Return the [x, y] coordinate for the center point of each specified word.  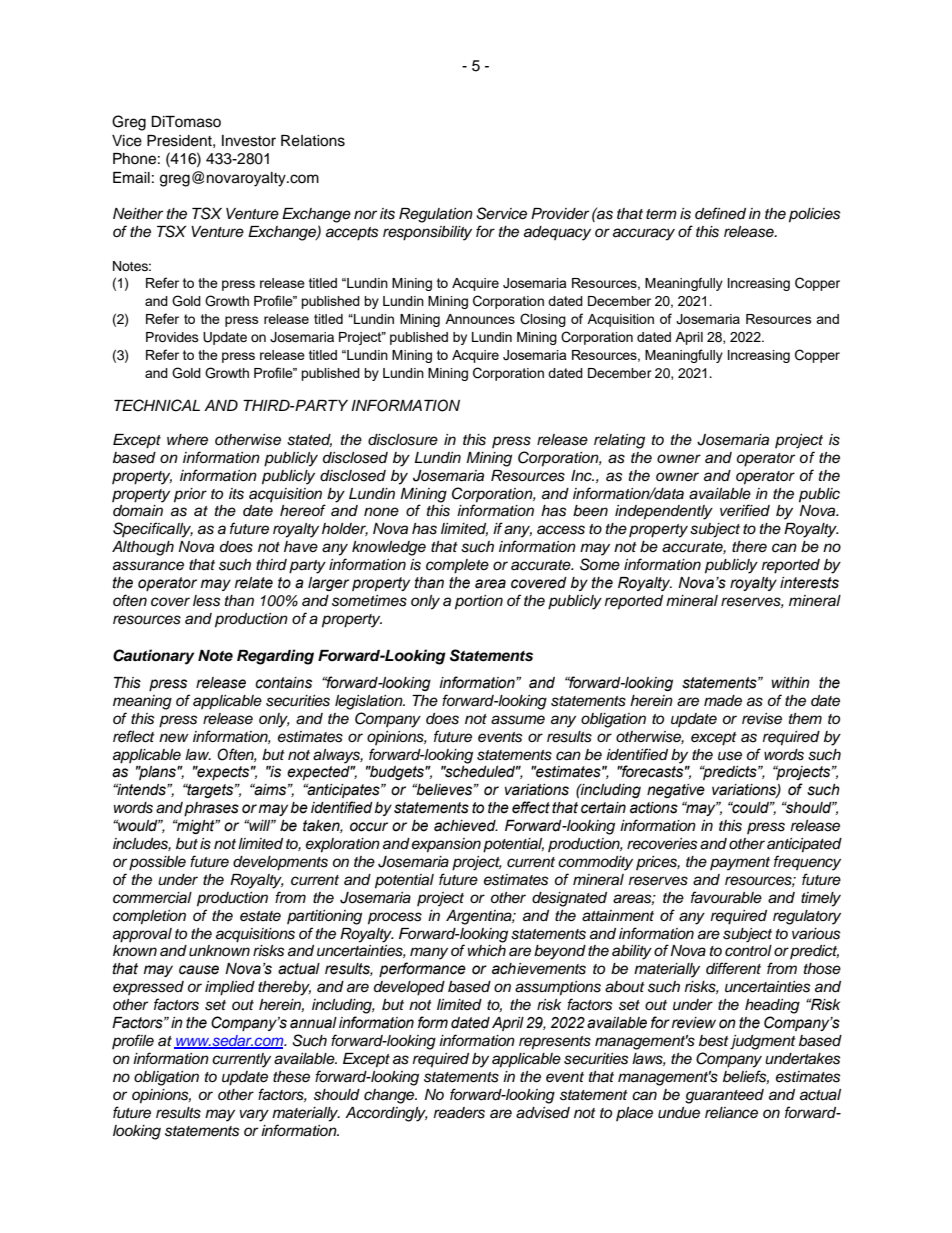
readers [459, 1113]
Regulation [436, 215]
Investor [249, 141]
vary [254, 1115]
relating [619, 441]
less [207, 601]
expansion [446, 845]
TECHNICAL [157, 405]
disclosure [403, 440]
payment [740, 864]
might [196, 827]
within [791, 683]
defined [720, 213]
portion [479, 602]
